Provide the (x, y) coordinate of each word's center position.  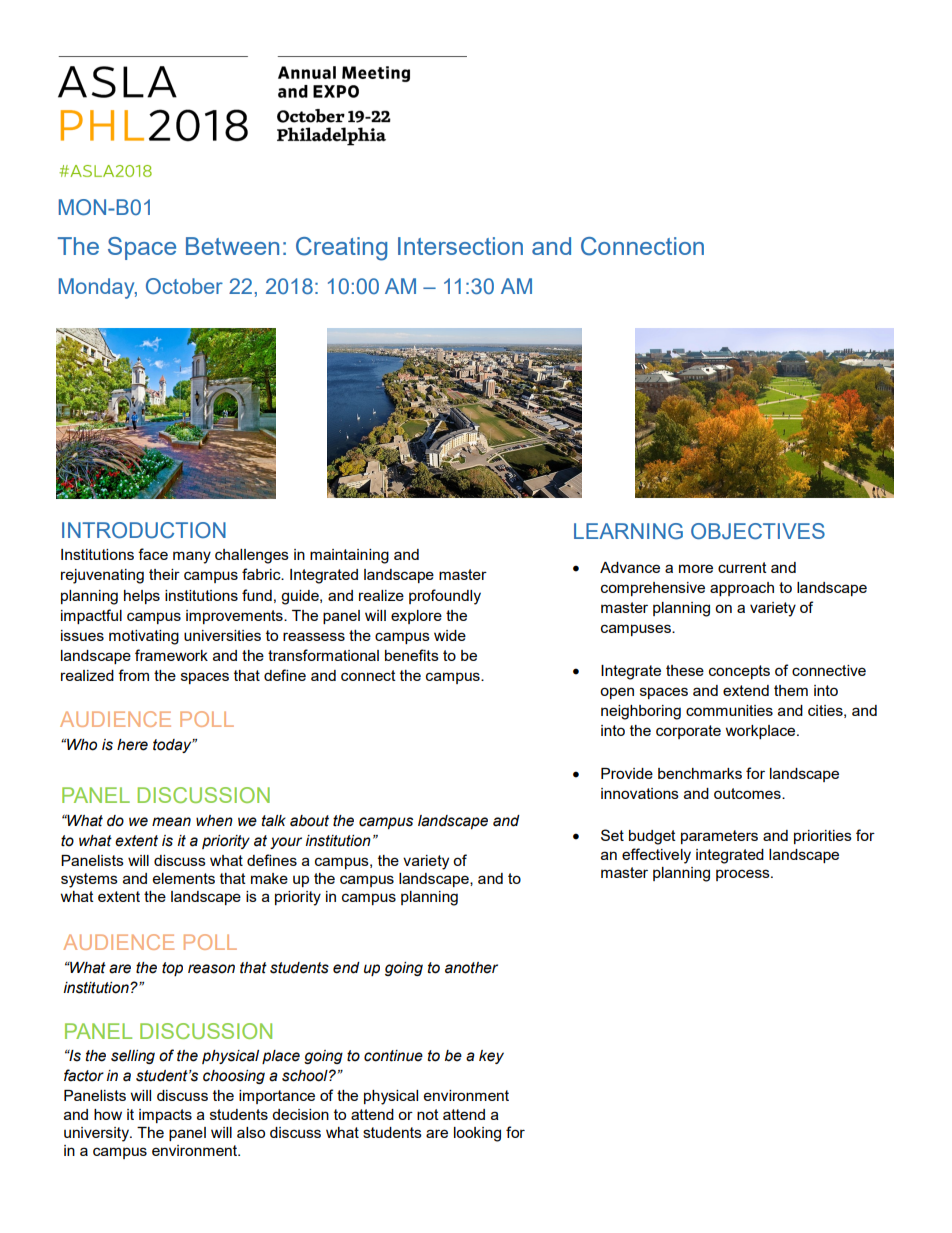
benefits (412, 655)
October (184, 286)
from (133, 675)
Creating (341, 249)
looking (477, 1134)
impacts (165, 1116)
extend (746, 690)
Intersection (460, 246)
